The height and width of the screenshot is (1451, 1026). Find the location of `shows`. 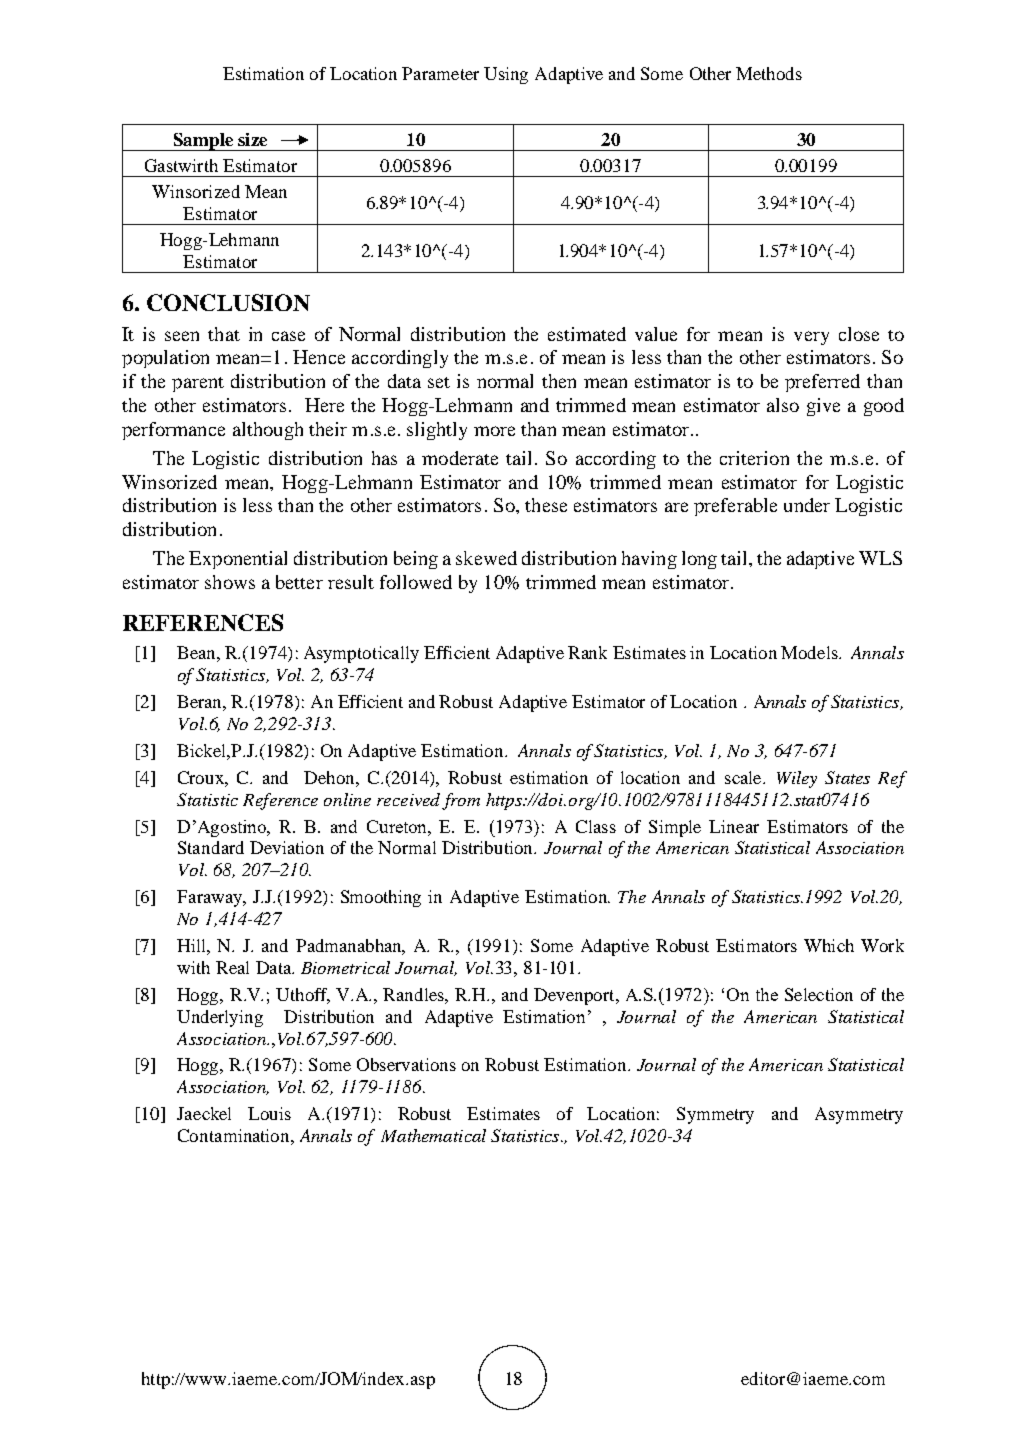

shows is located at coordinates (230, 582).
